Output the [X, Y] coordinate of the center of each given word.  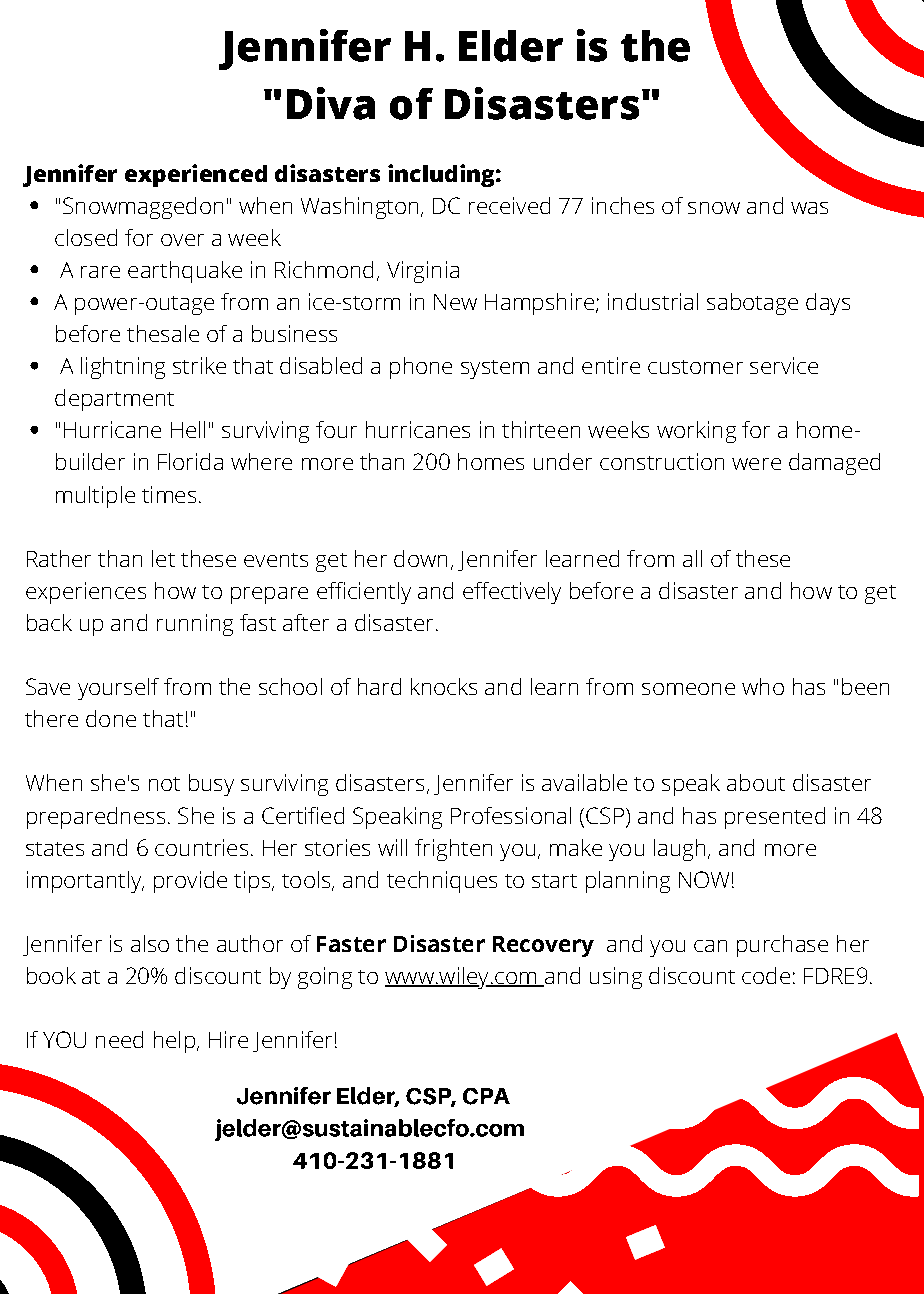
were [756, 464]
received [509, 205]
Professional [511, 815]
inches [623, 205]
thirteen [541, 429]
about [756, 782]
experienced [196, 175]
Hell [188, 429]
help [174, 1042]
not [164, 784]
